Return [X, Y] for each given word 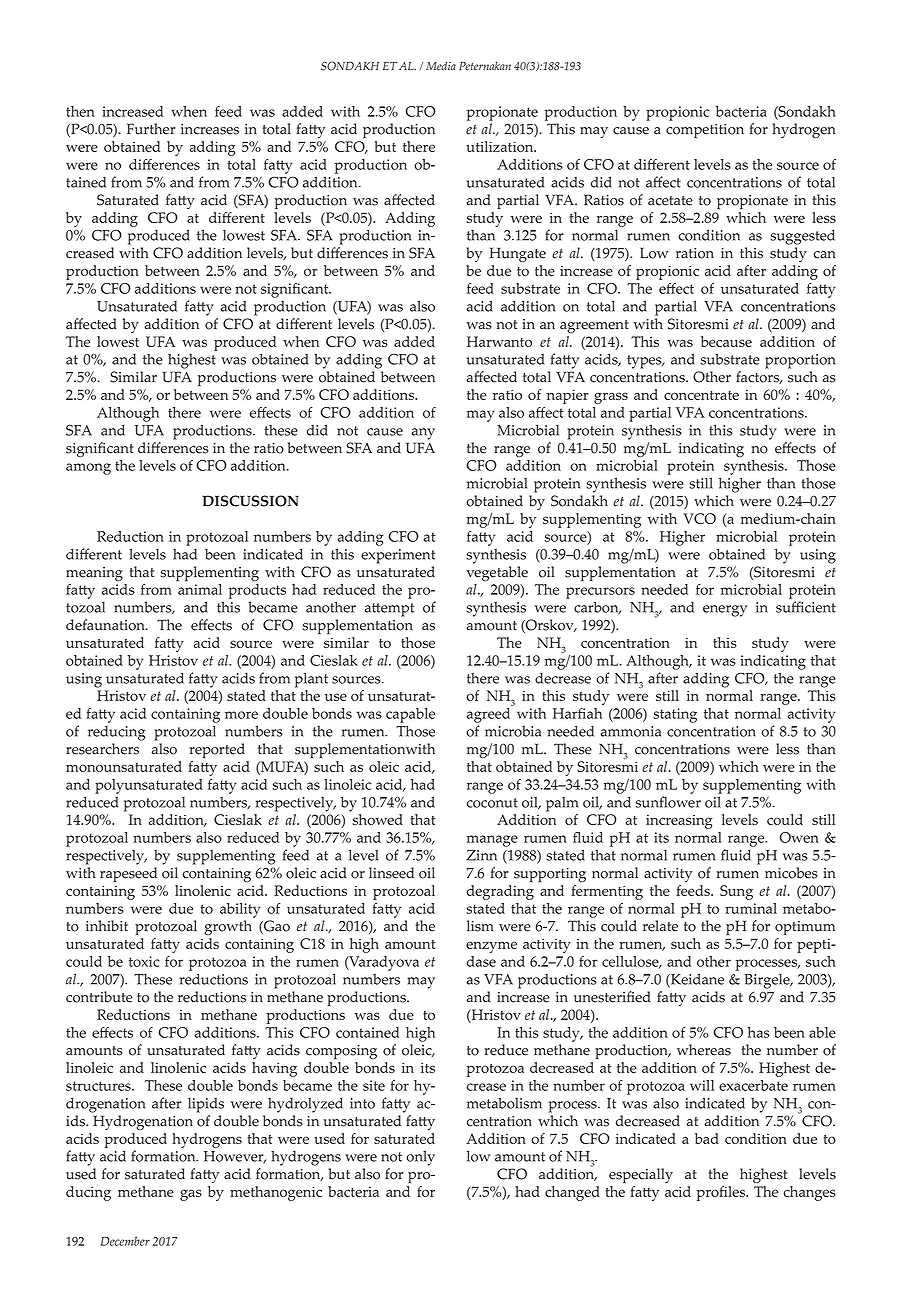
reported [217, 750]
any [423, 434]
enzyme [491, 947]
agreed [490, 714]
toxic [144, 961]
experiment [398, 556]
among [88, 469]
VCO [699, 518]
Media [441, 66]
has [759, 1032]
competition [705, 131]
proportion [800, 361]
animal [200, 589]
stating [675, 715]
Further [151, 129]
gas [191, 1195]
